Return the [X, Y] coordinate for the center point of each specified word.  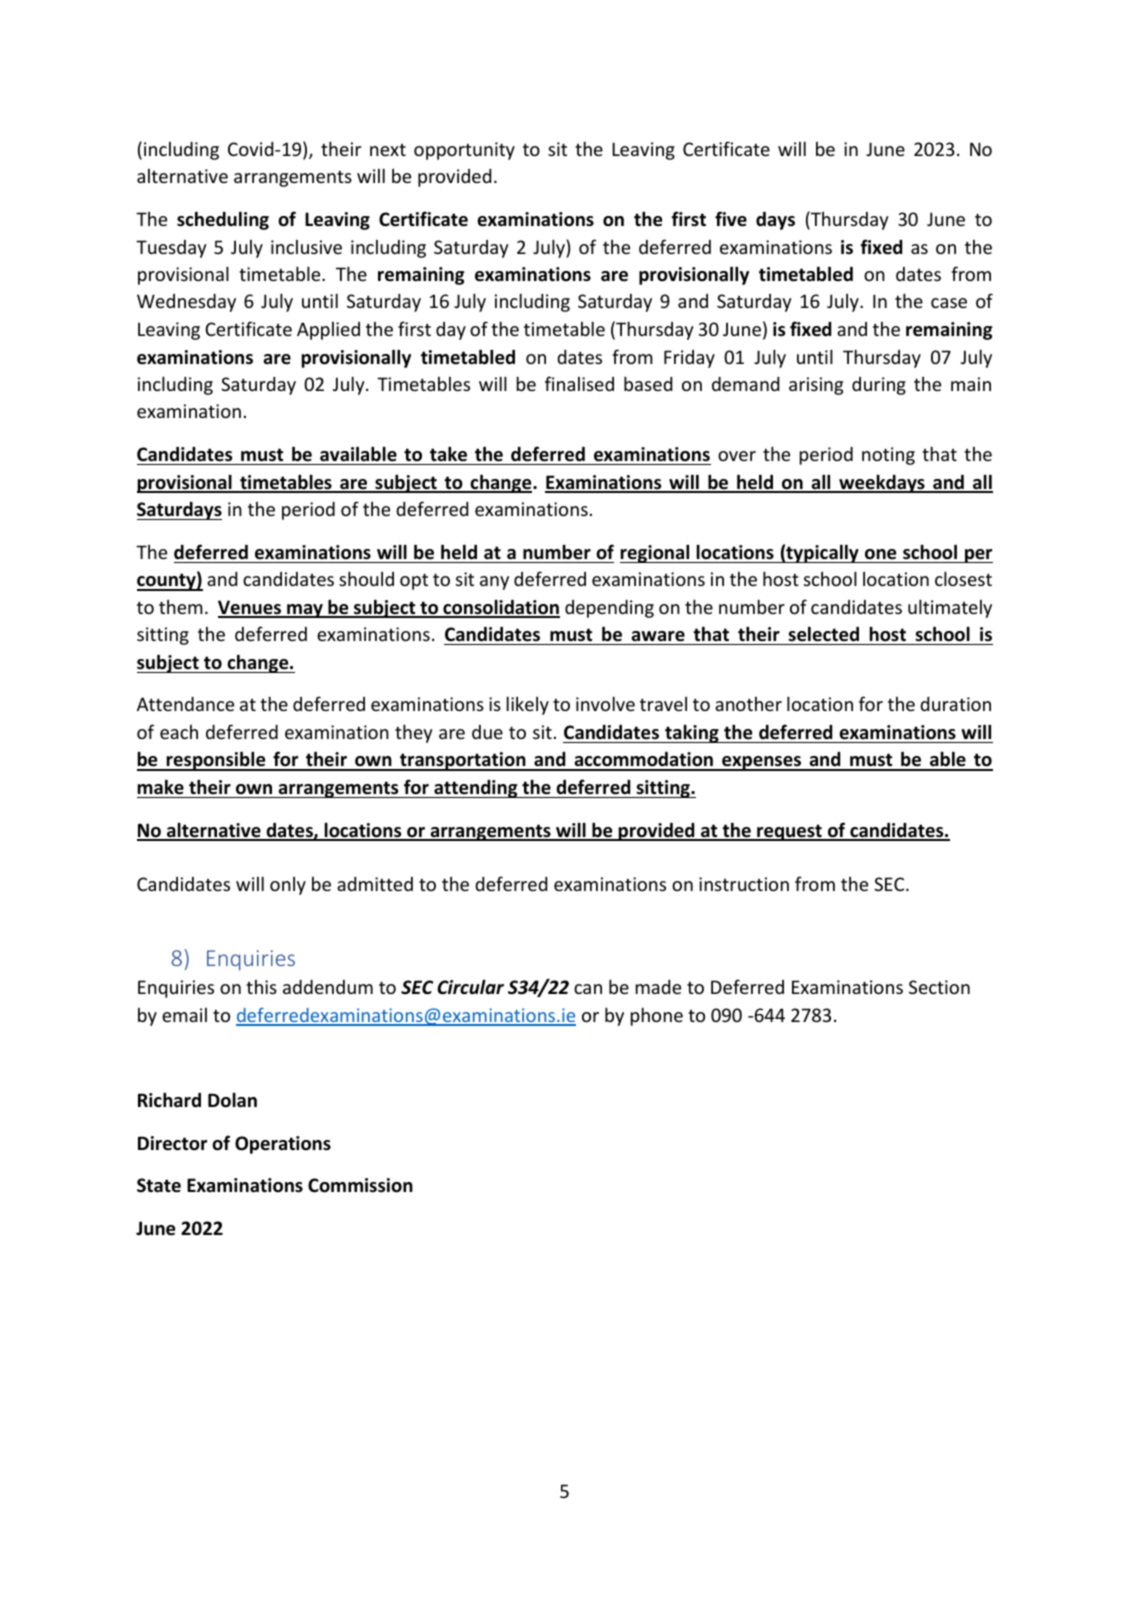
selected [823, 634]
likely [528, 705]
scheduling [223, 220]
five [731, 219]
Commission [360, 1185]
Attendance [185, 704]
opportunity [464, 151]
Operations [283, 1145]
